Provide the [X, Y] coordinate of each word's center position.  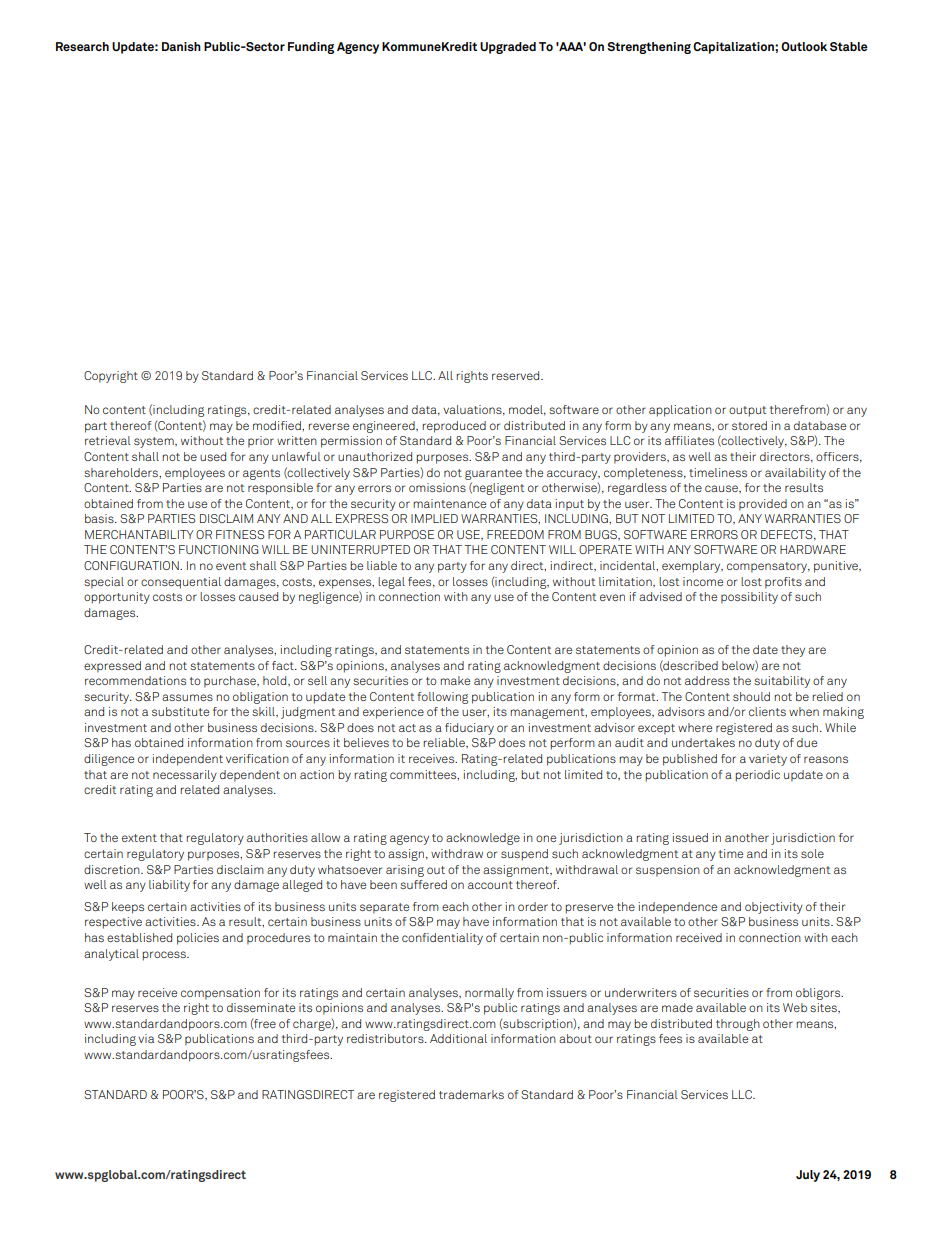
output [747, 411]
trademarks [471, 1094]
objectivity [774, 908]
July [808, 1176]
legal [391, 583]
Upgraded [508, 48]
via [146, 1038]
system [155, 442]
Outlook [804, 46]
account [490, 885]
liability [169, 886]
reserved [517, 375]
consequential [181, 583]
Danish [181, 46]
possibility [749, 598]
